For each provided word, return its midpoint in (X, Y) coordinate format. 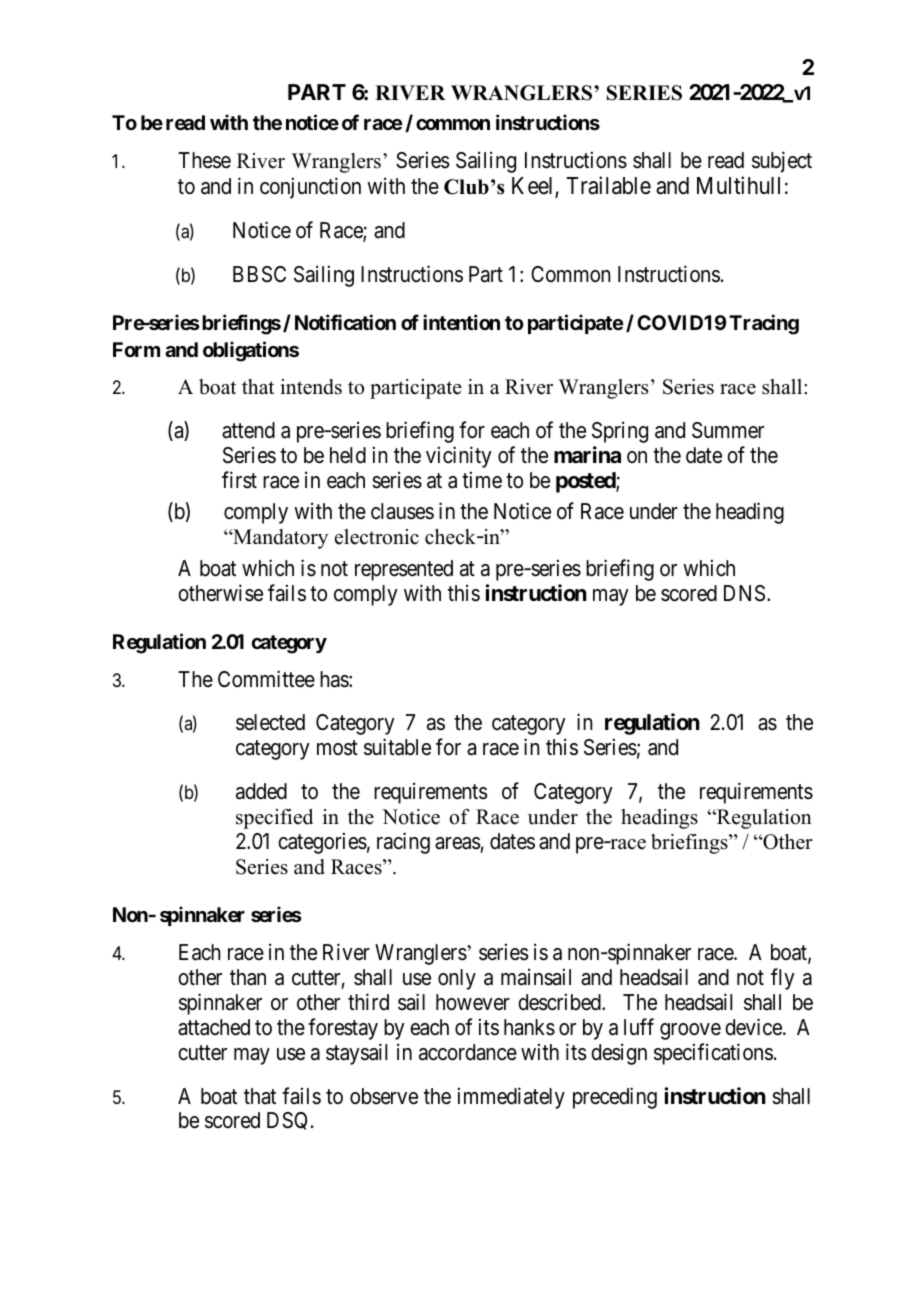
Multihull (738, 185)
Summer (728, 430)
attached (214, 1027)
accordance (468, 1052)
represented (404, 570)
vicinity (459, 457)
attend (248, 430)
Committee (266, 679)
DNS (744, 593)
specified (274, 819)
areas (458, 843)
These (204, 160)
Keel (534, 187)
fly (783, 979)
